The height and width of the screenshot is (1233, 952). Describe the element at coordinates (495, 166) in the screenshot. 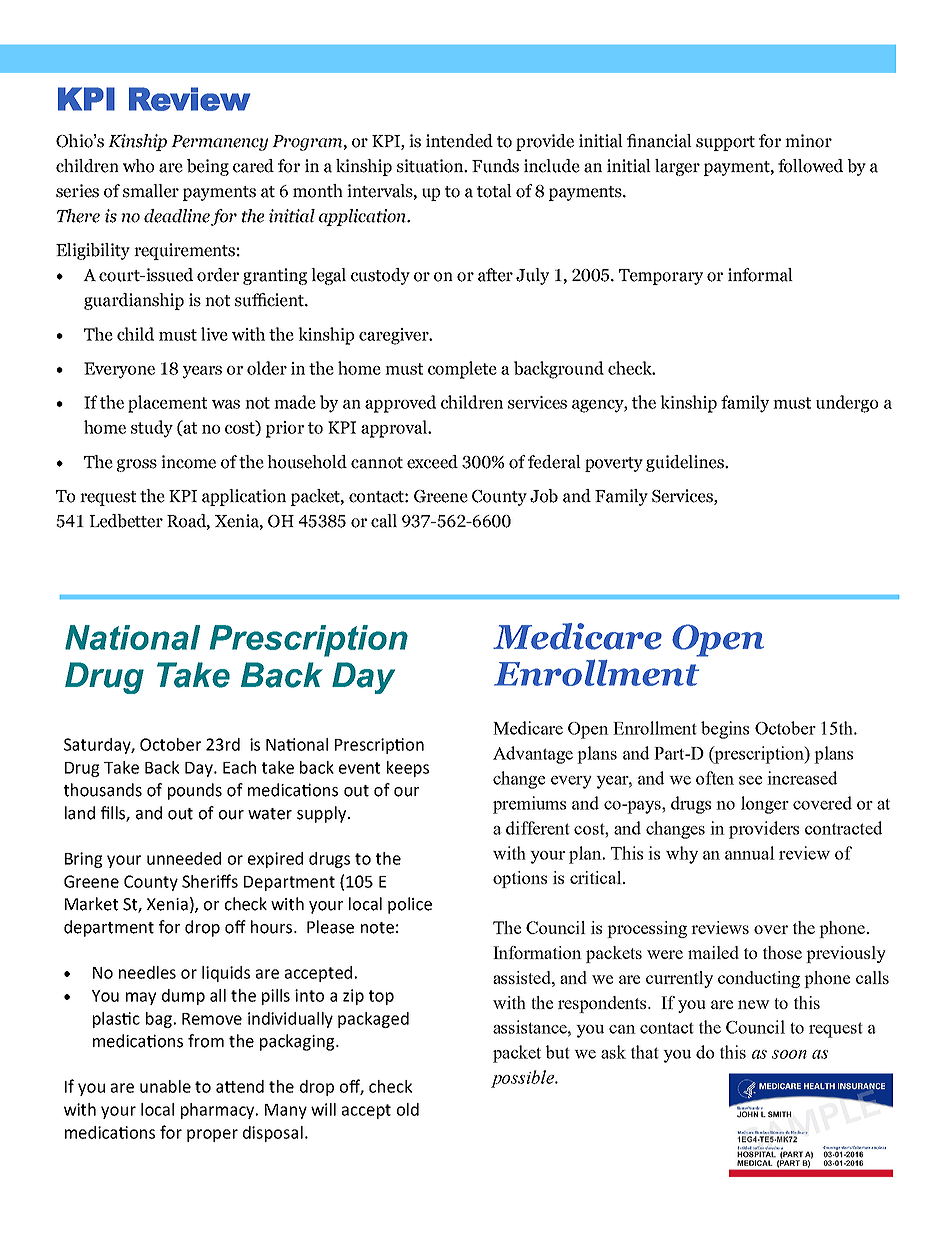

I see `Funds` at that location.
